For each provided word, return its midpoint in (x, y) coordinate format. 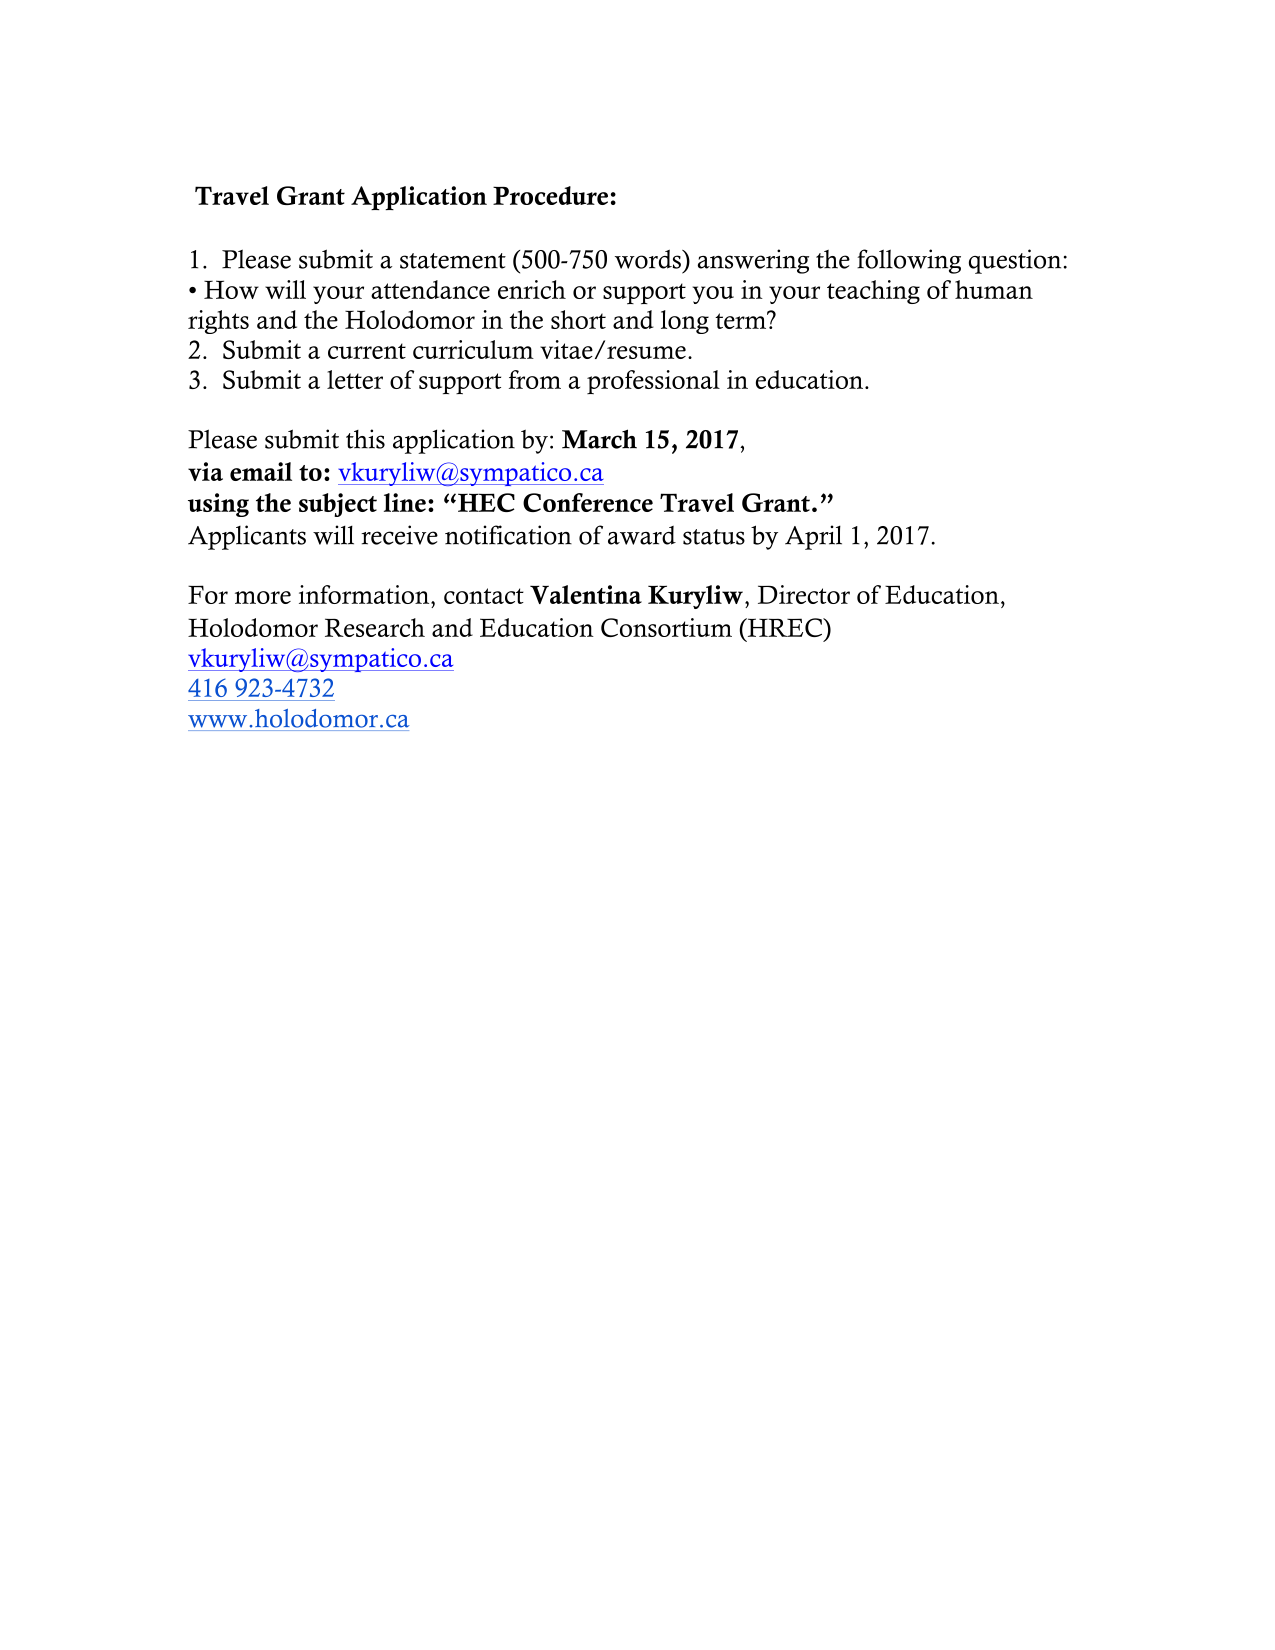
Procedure (550, 195)
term (742, 320)
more (263, 597)
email (261, 471)
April (813, 537)
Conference (588, 502)
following (909, 261)
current (367, 351)
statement (453, 261)
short (578, 319)
